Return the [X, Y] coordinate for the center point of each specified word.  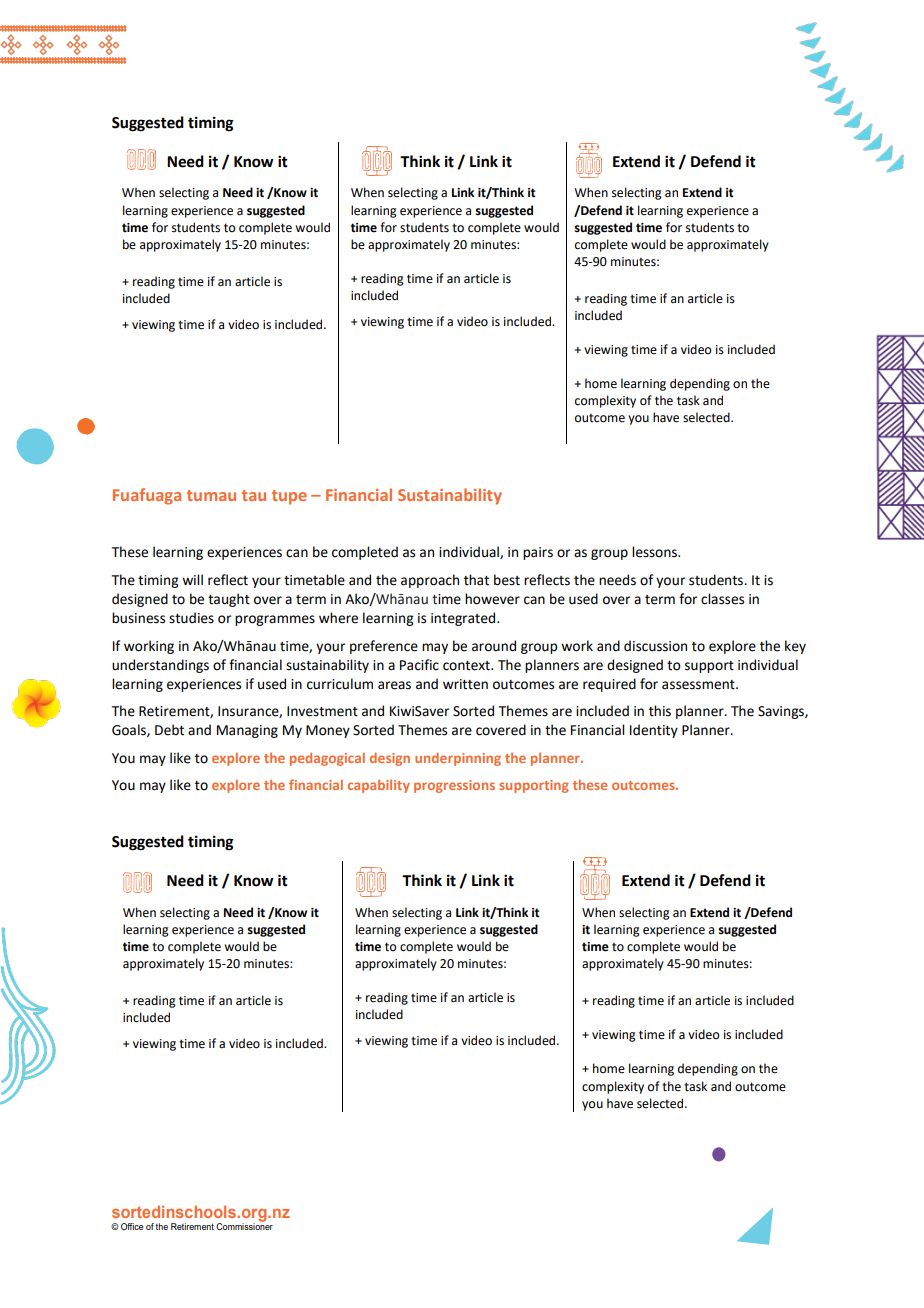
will [192, 579]
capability [379, 786]
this [660, 711]
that [476, 580]
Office [132, 1226]
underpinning [458, 759]
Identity [654, 731]
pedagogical [327, 759]
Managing [247, 731]
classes [722, 599]
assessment [699, 685]
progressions [454, 786]
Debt [169, 730]
